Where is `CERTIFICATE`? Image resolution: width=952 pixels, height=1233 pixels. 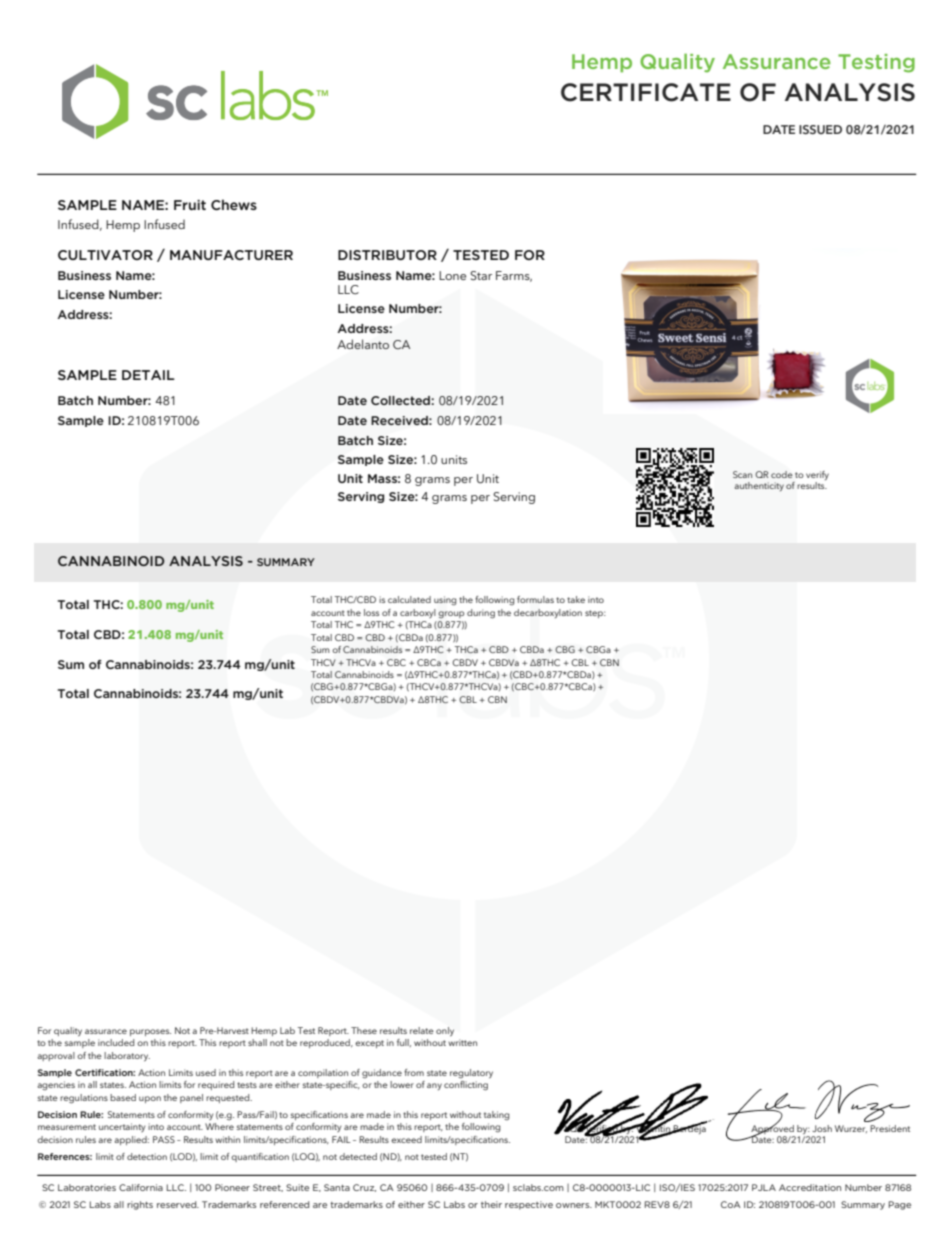 CERTIFICATE is located at coordinates (646, 92).
